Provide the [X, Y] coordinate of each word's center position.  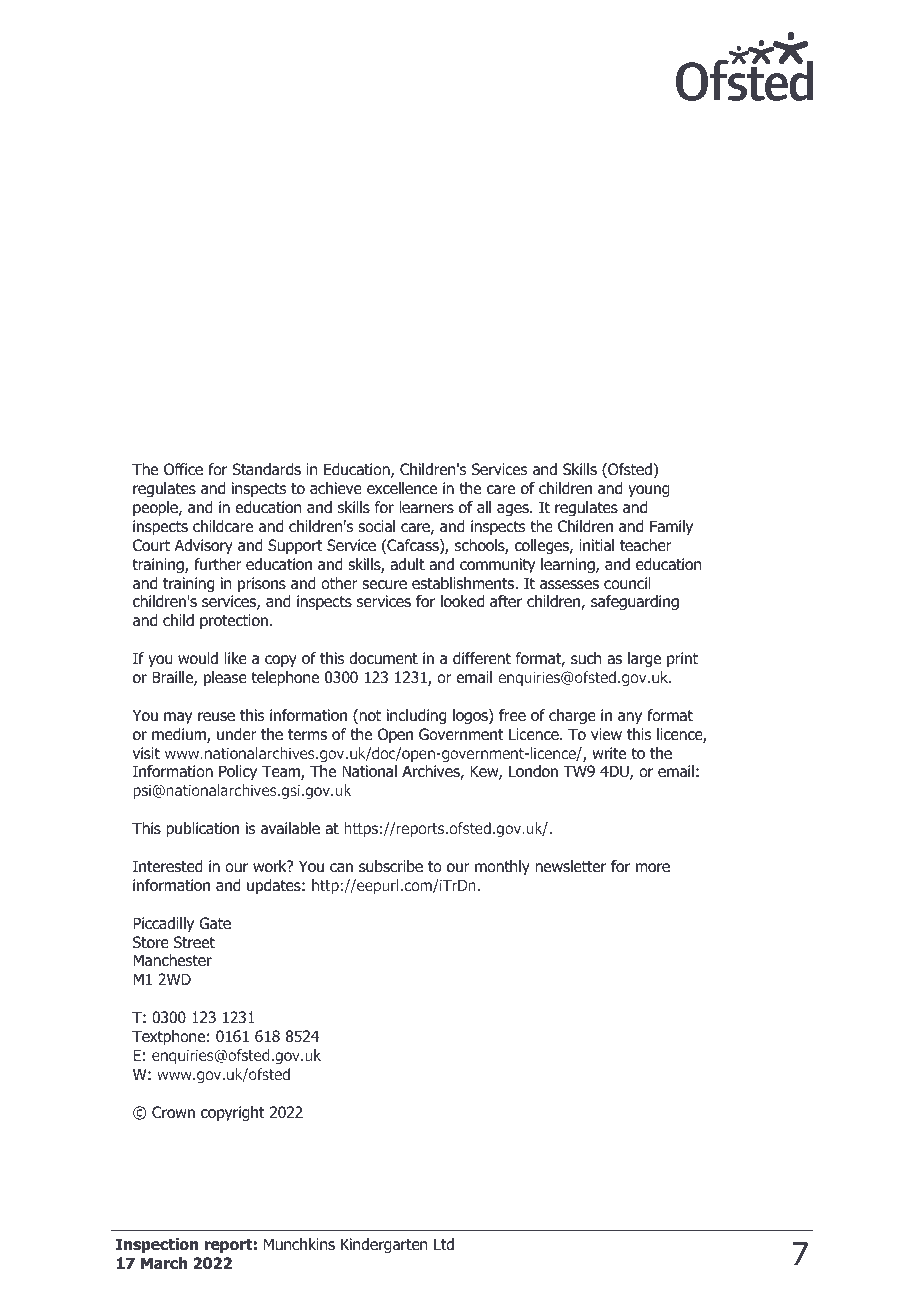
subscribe [391, 866]
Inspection [157, 1245]
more [653, 868]
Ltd [444, 1244]
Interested [168, 866]
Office [183, 469]
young [649, 491]
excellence [402, 488]
